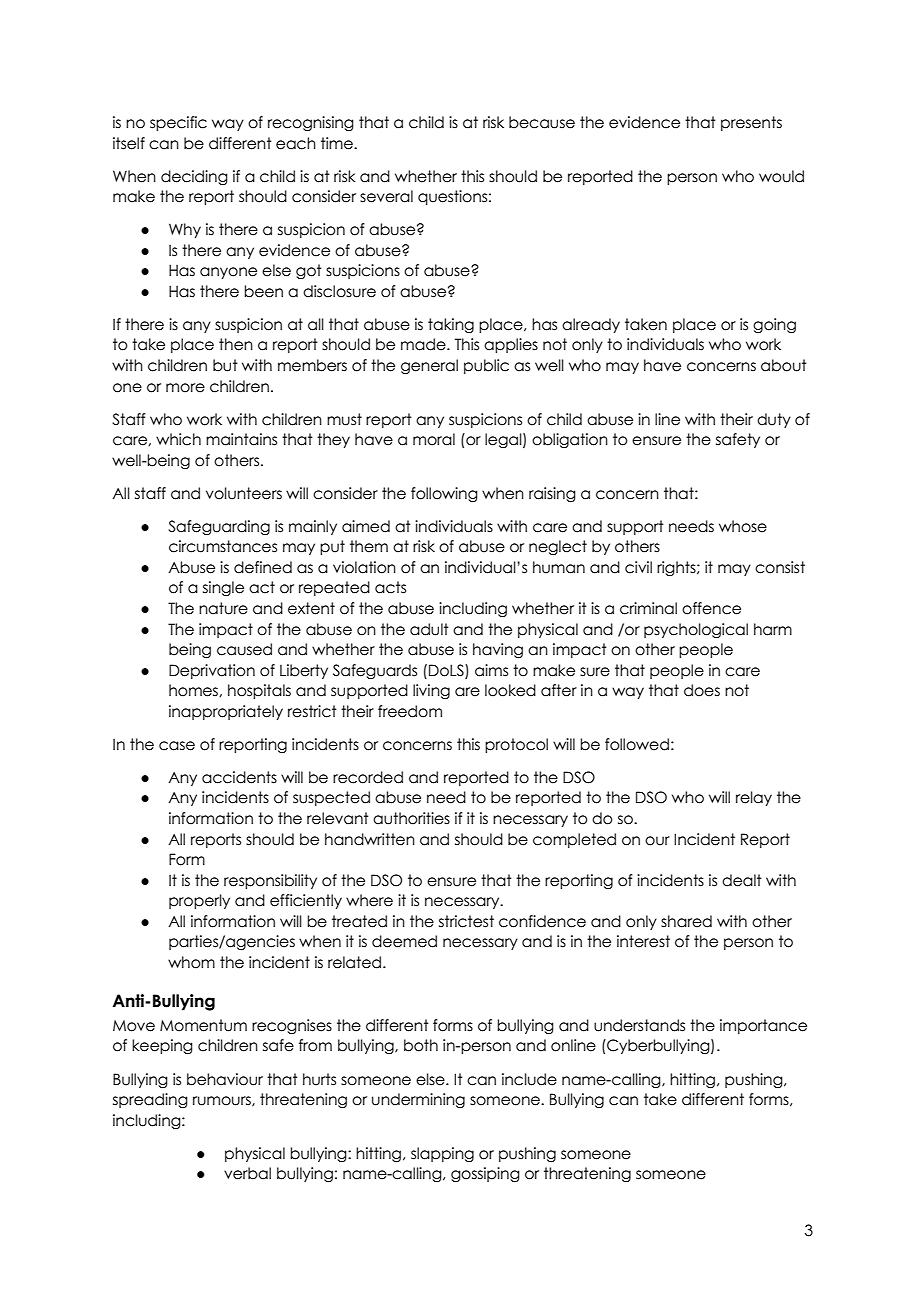  Describe the element at coordinates (223, 1101) in the document. I see `rumours` at that location.
